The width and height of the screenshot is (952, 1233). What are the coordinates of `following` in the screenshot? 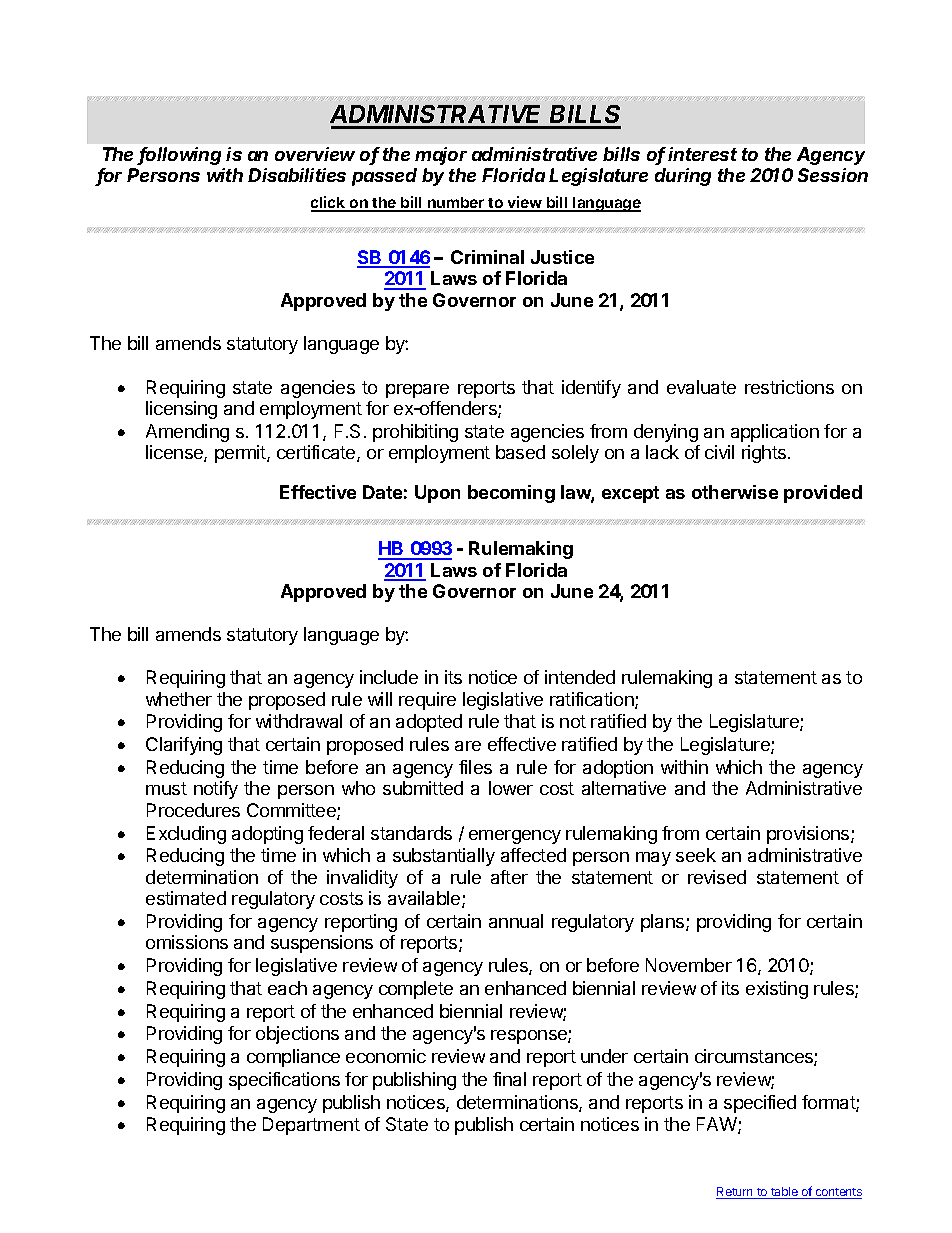 It's located at (180, 156).
